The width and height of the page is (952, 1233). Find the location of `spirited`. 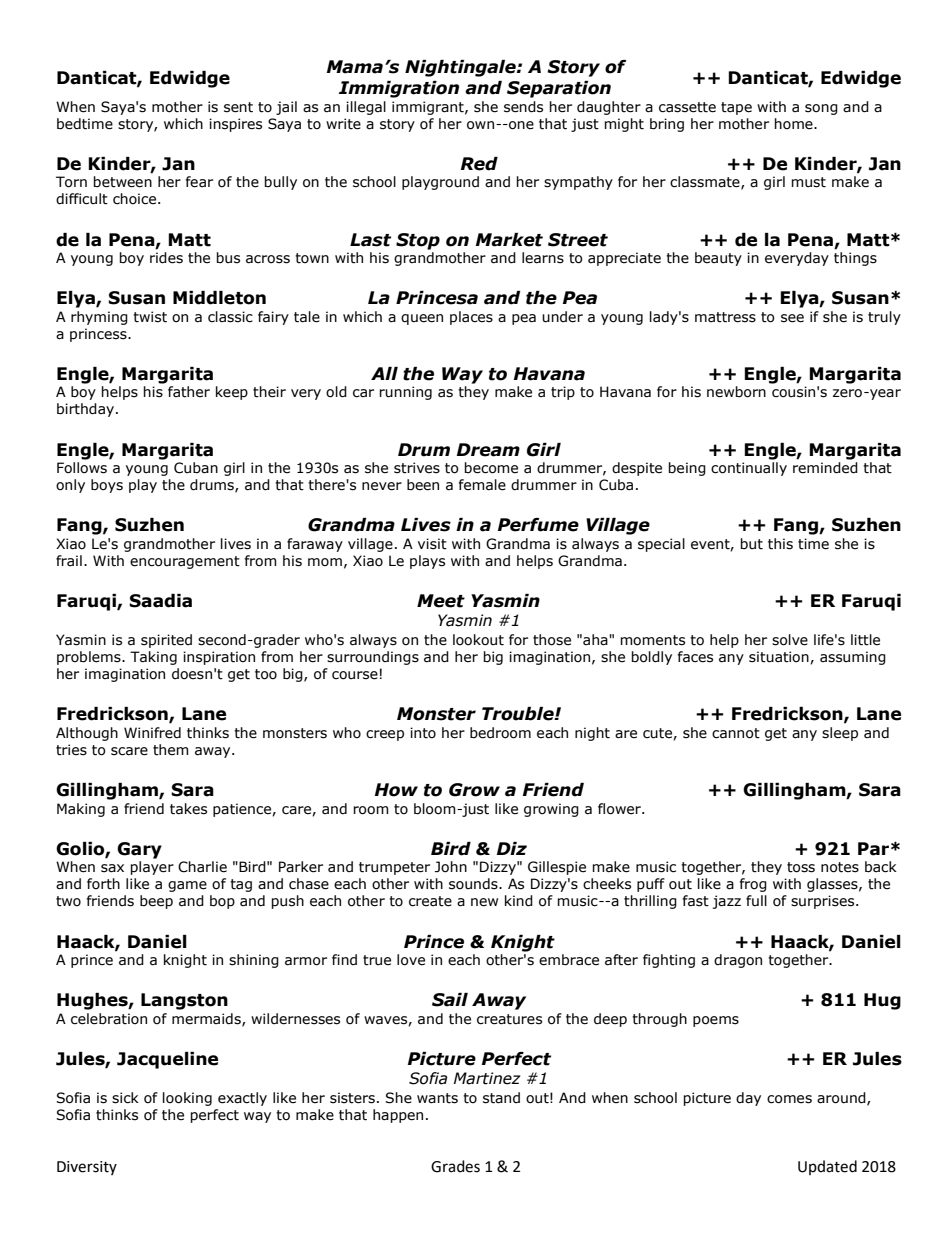

spirited is located at coordinates (166, 641).
